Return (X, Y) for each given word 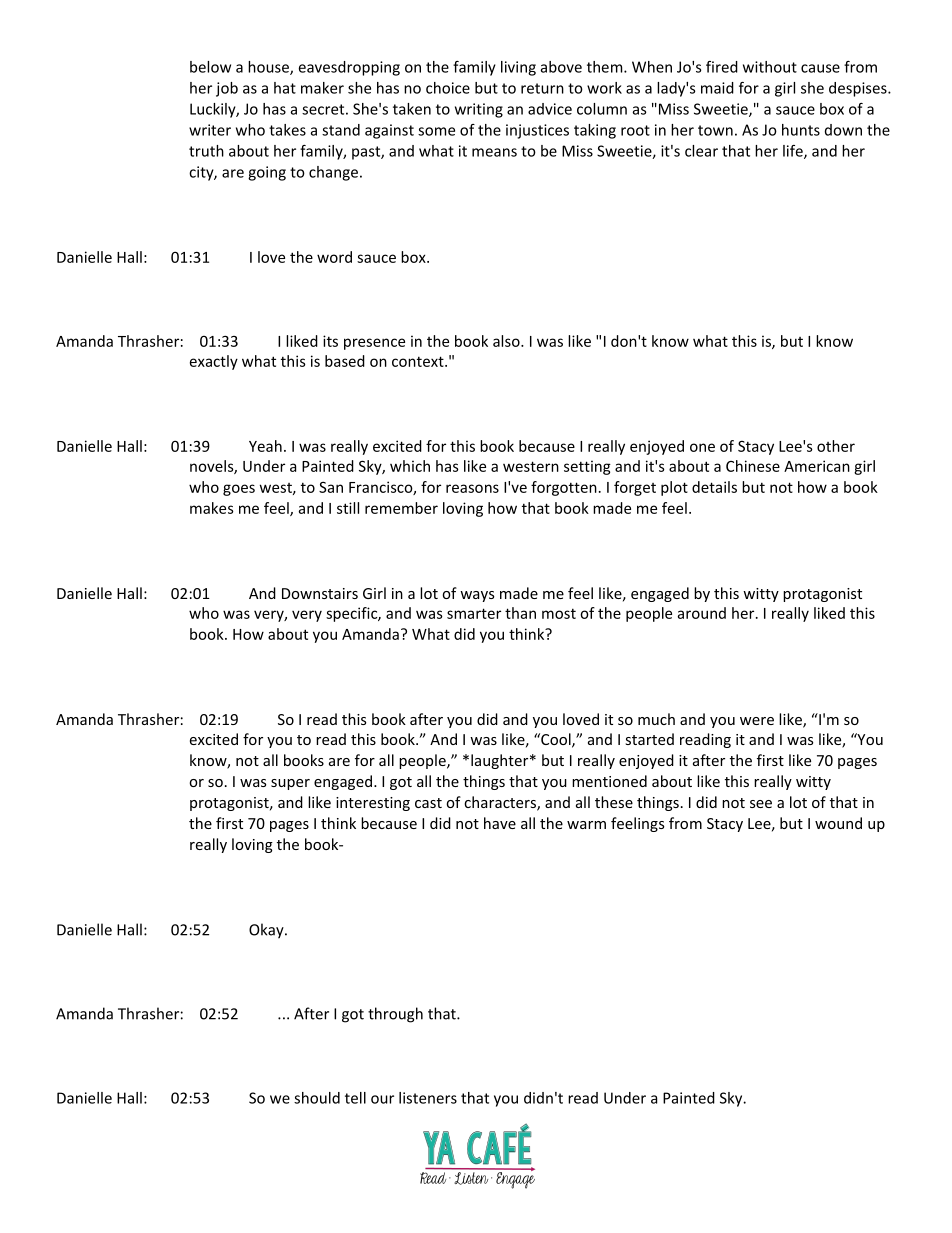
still (348, 508)
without (770, 67)
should (317, 1098)
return (542, 88)
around (702, 613)
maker (322, 88)
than (520, 613)
